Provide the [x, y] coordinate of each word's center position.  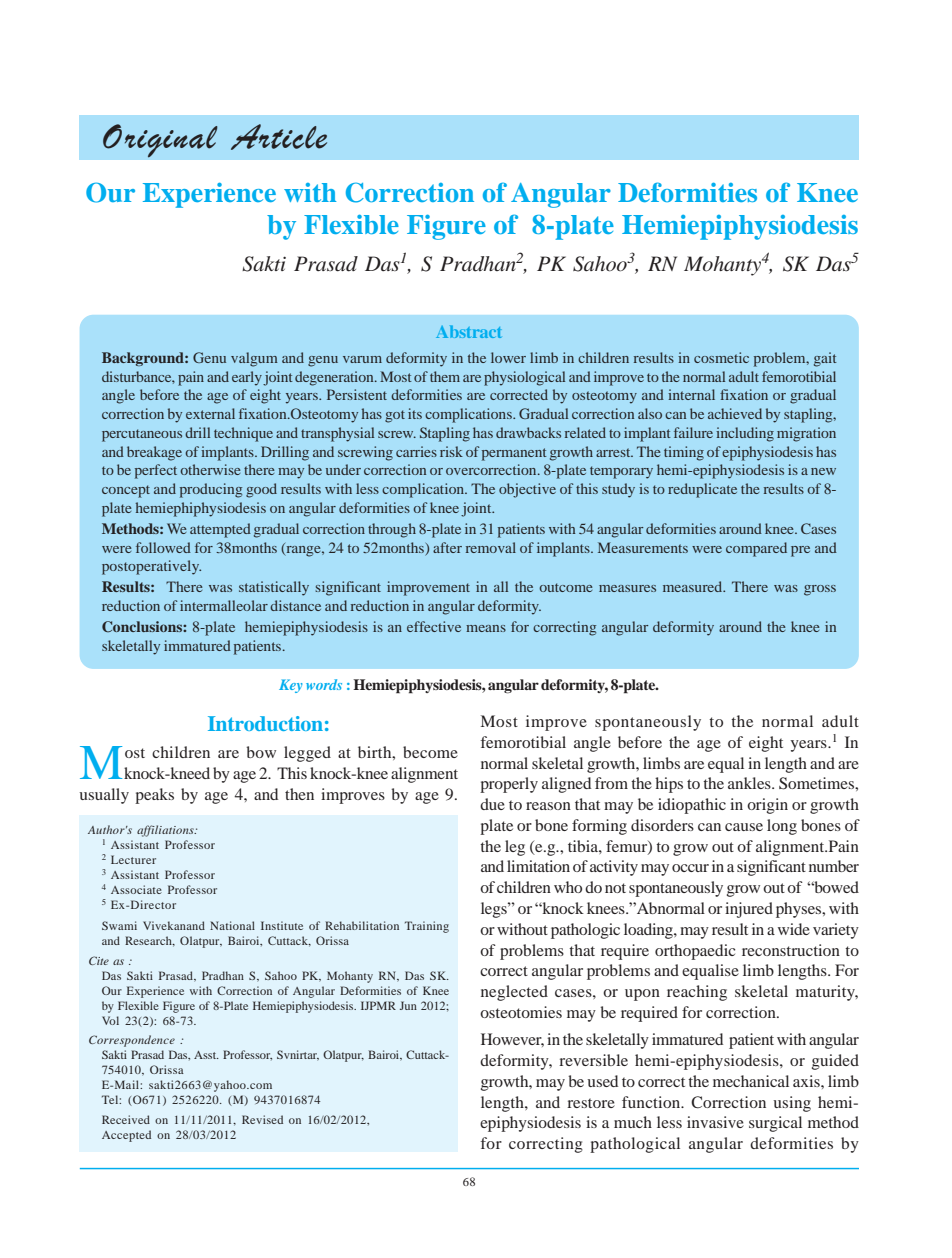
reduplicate [702, 490]
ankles [750, 783]
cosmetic [721, 357]
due [492, 804]
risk [451, 451]
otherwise [210, 469]
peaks [154, 796]
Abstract [468, 331]
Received [126, 1119]
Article [279, 137]
